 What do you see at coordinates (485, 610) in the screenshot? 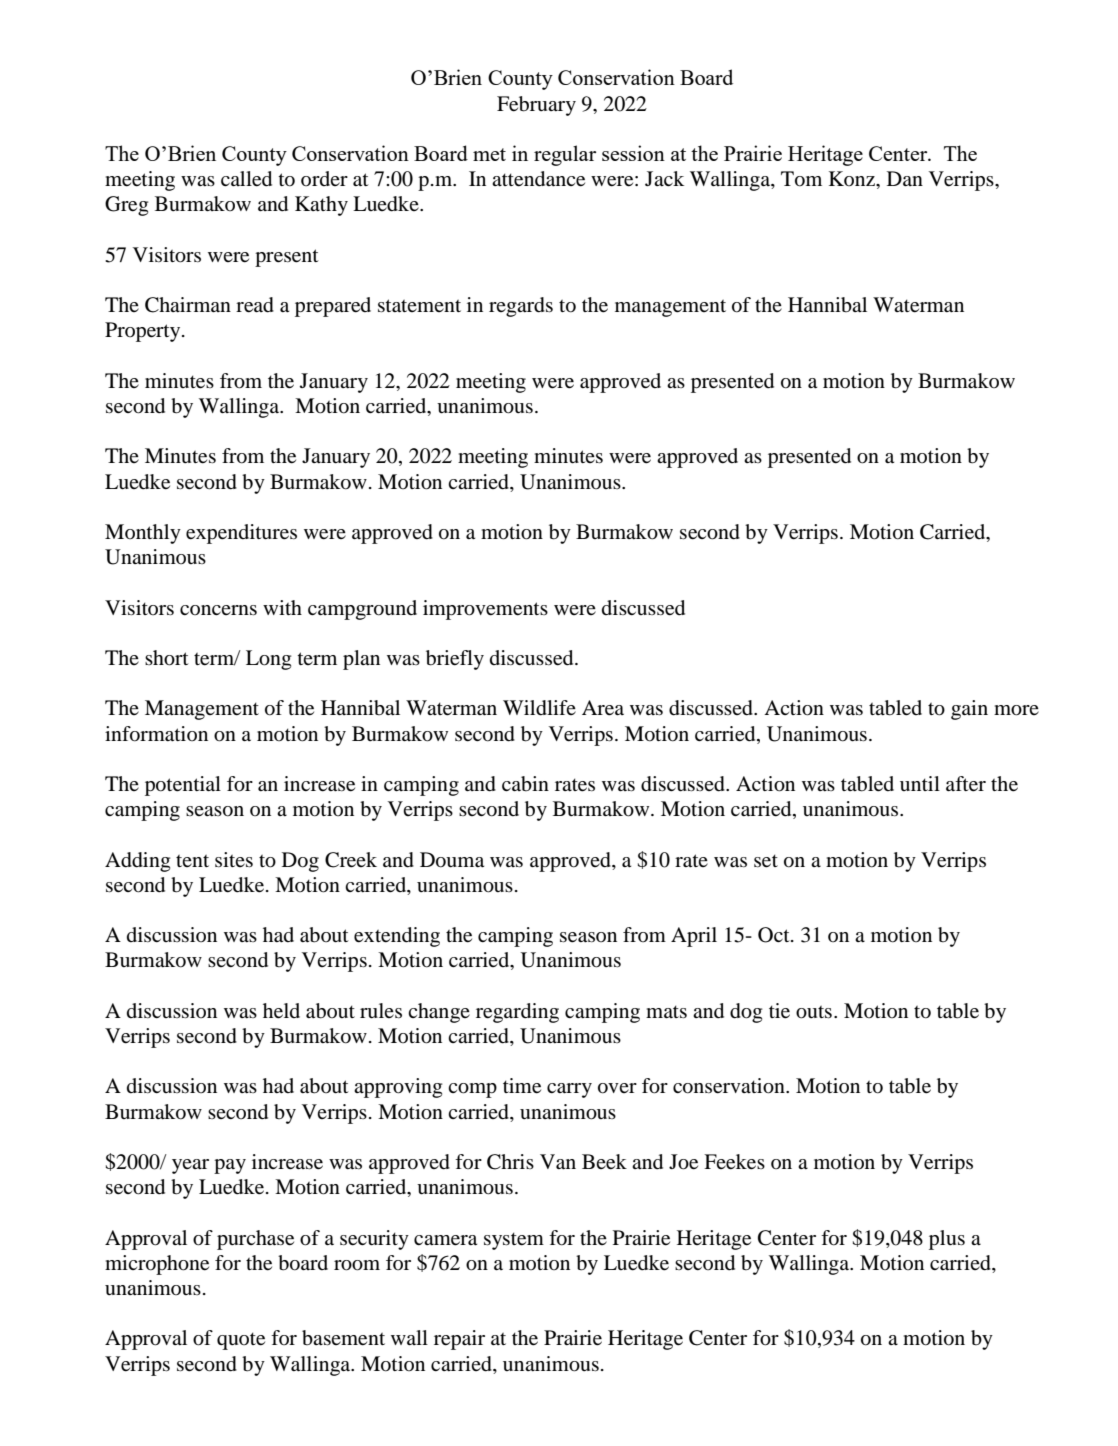
I see `improvements` at bounding box center [485, 610].
